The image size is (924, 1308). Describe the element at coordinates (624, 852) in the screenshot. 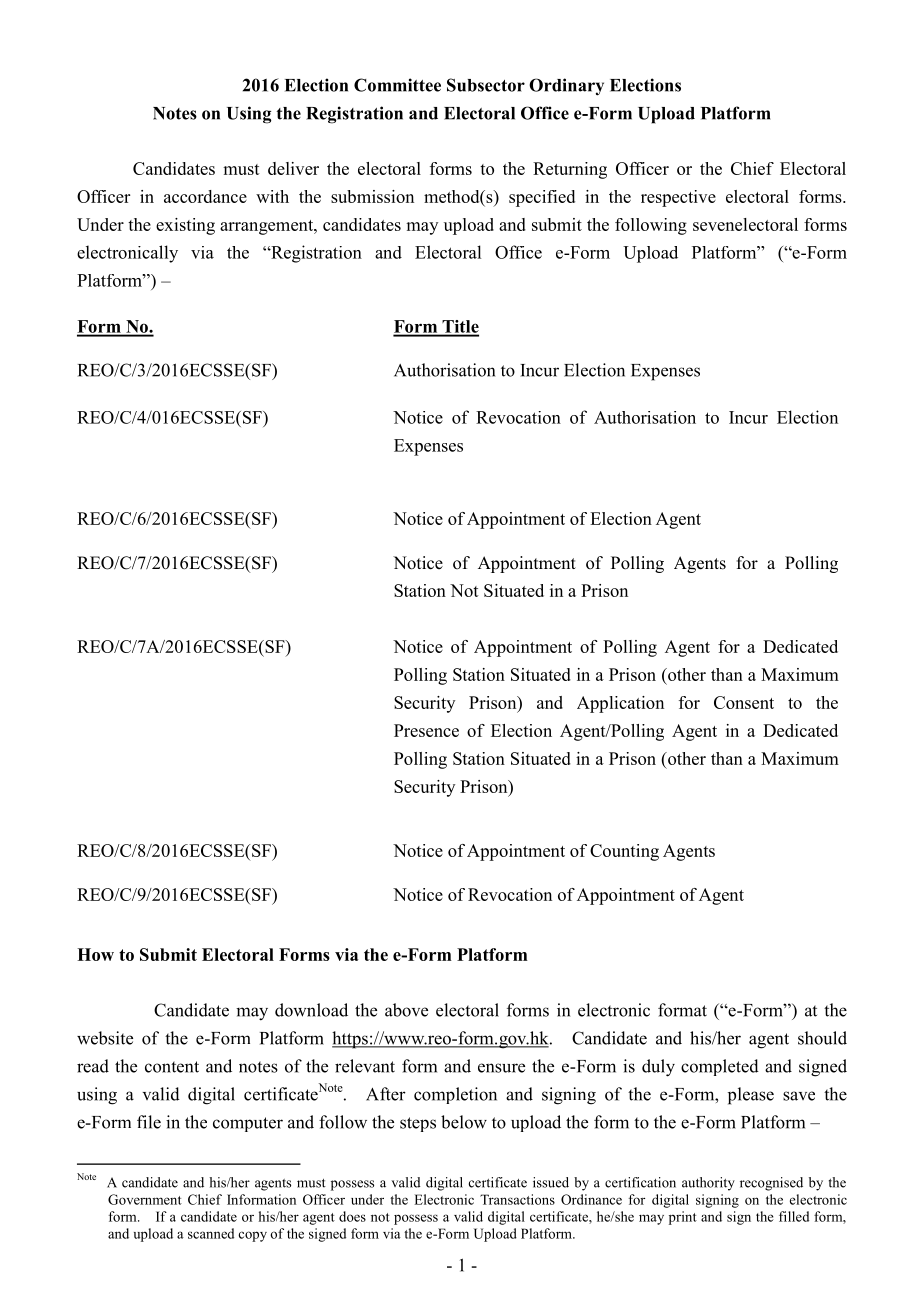

I see `Counting` at that location.
